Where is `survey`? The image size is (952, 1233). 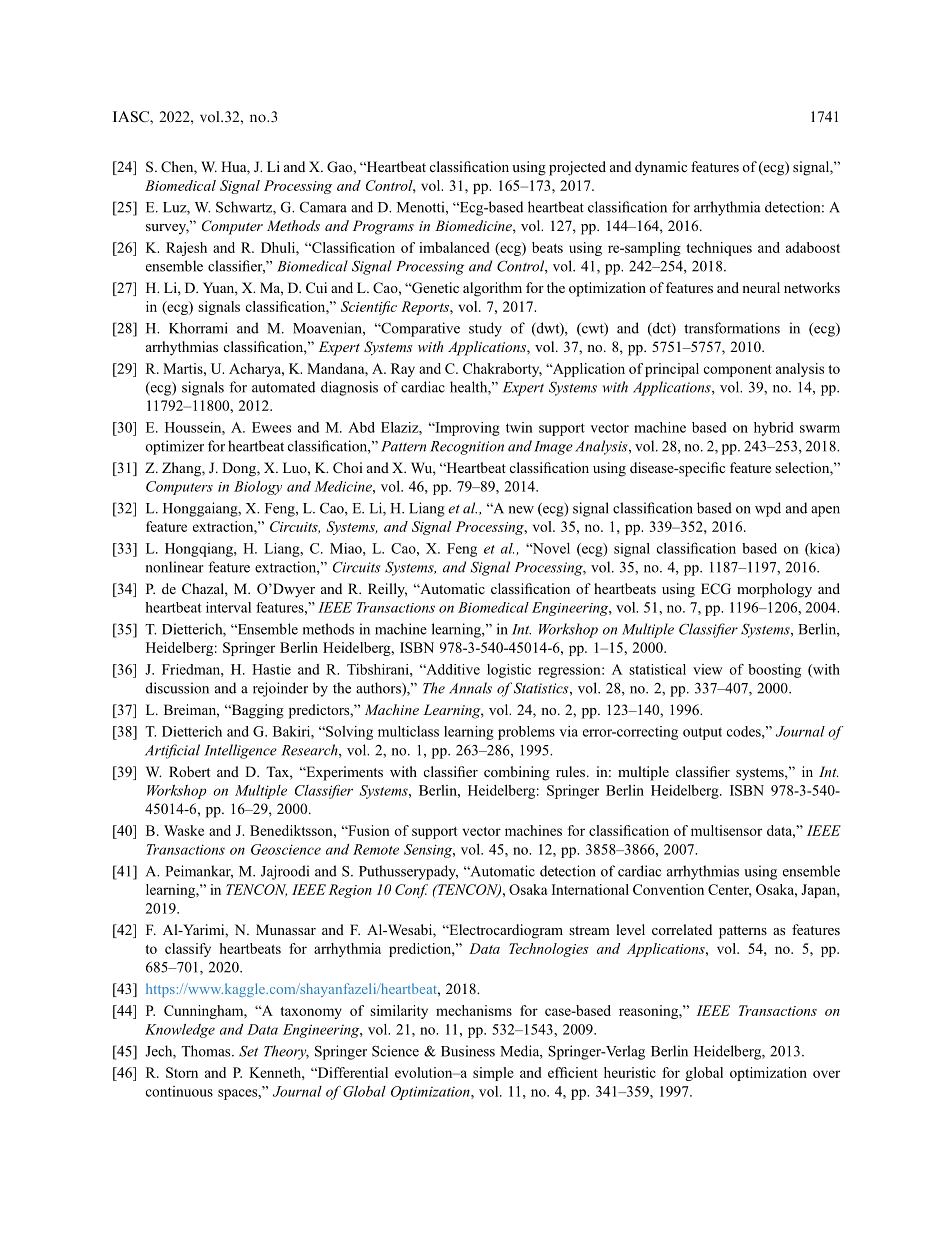 survey is located at coordinates (167, 229).
